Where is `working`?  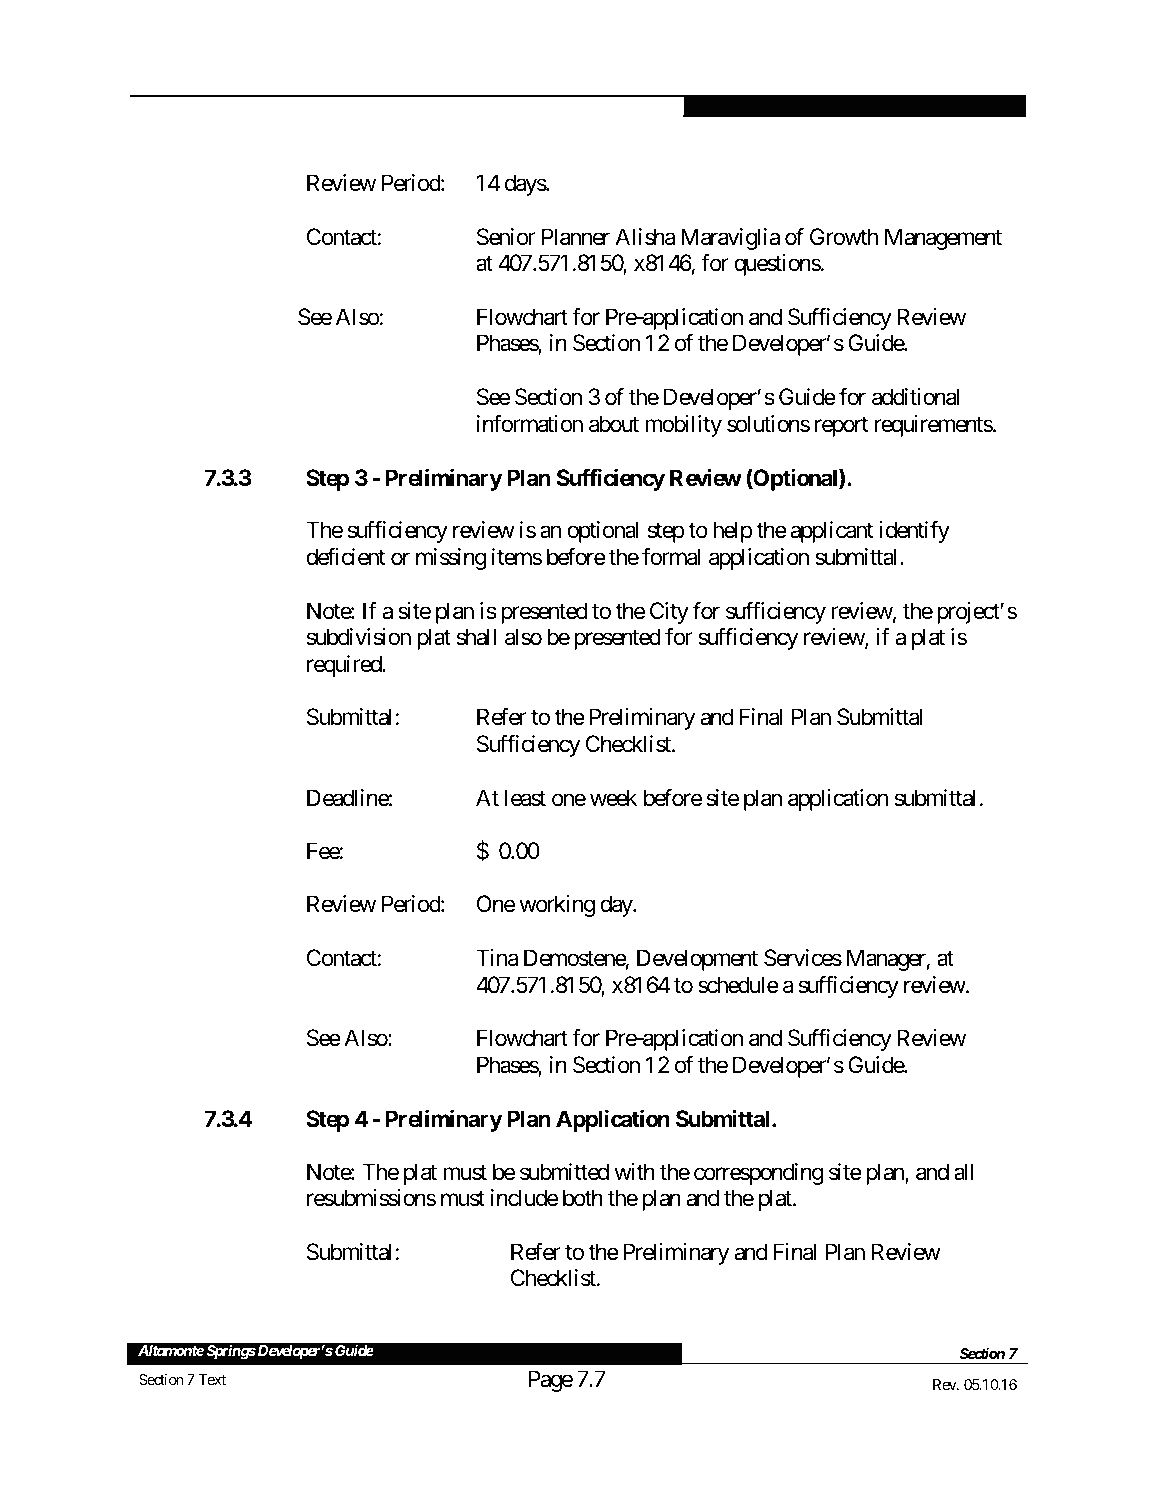 working is located at coordinates (557, 906).
